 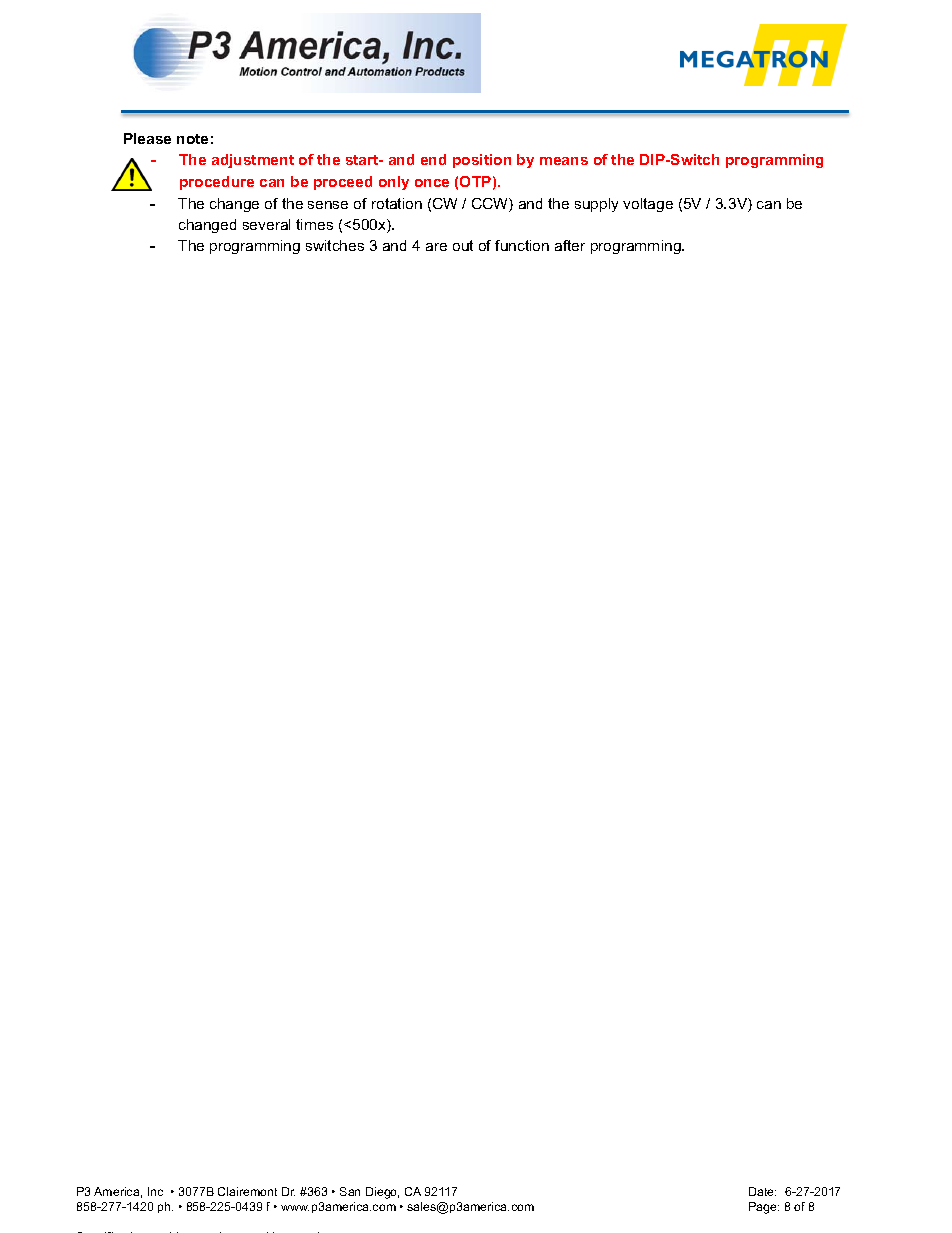 What do you see at coordinates (570, 245) in the screenshot?
I see `after` at bounding box center [570, 245].
